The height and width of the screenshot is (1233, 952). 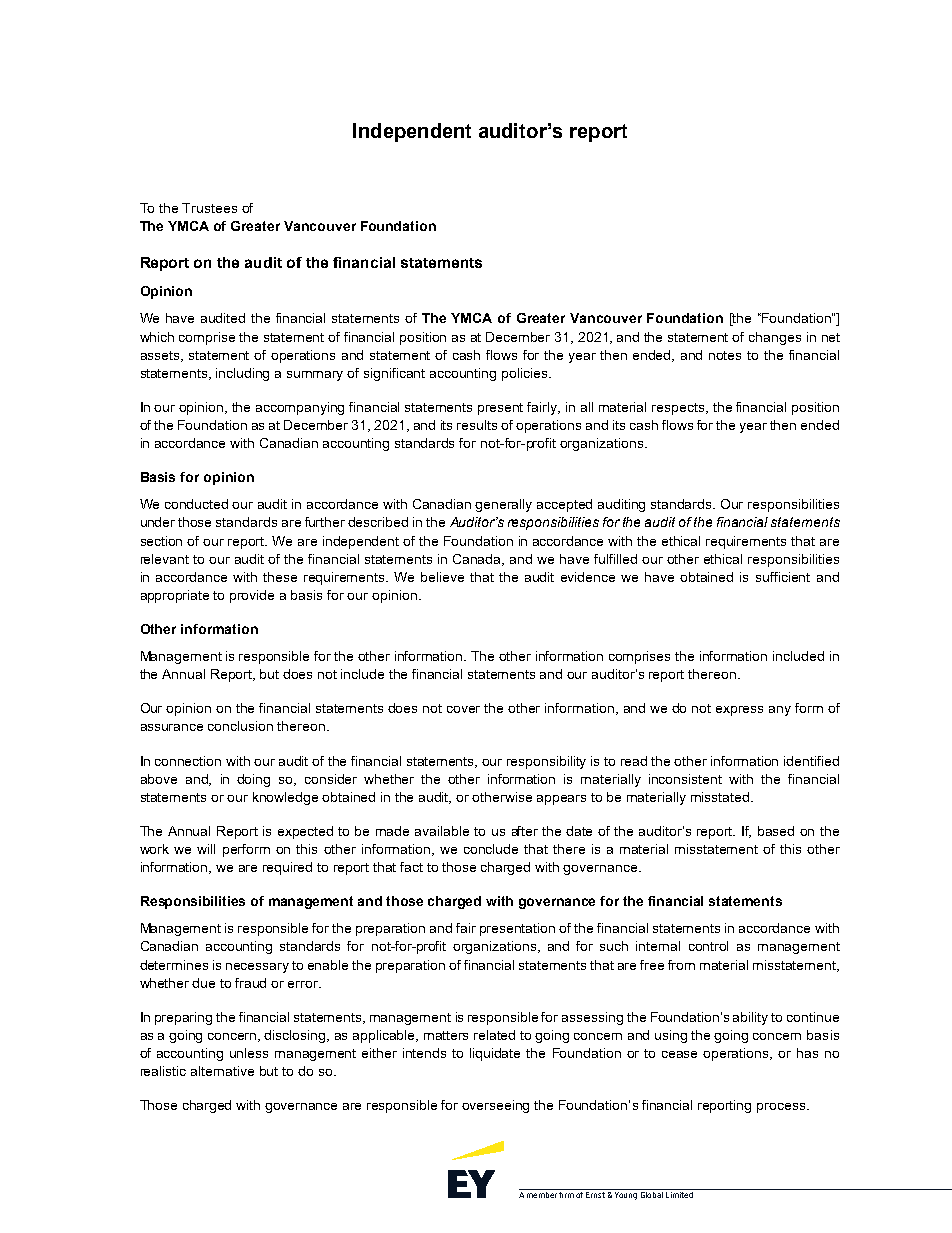 I want to click on policies, so click(x=526, y=374).
